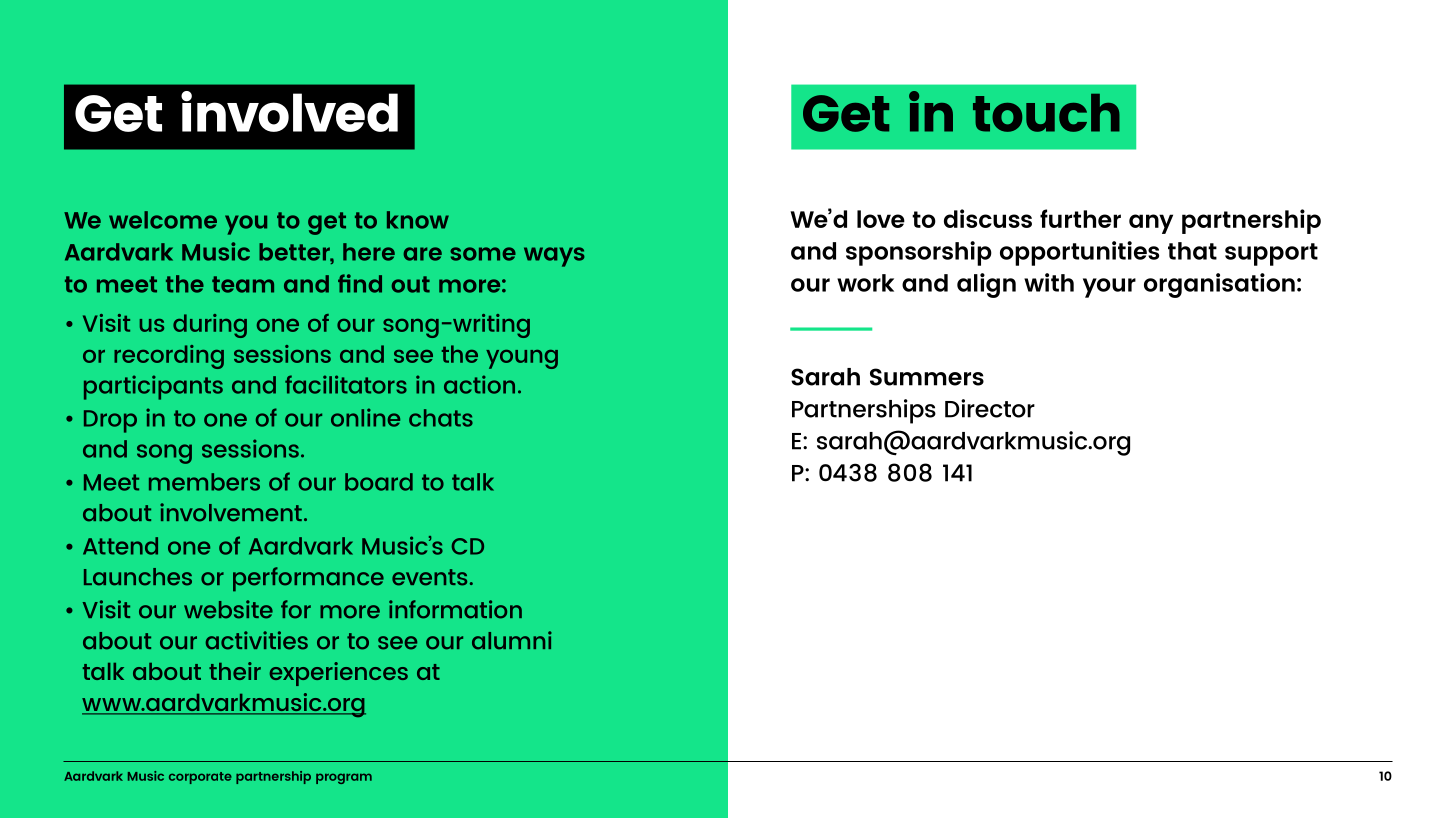 The width and height of the image is (1456, 818). What do you see at coordinates (990, 408) in the image?
I see `Director` at bounding box center [990, 408].
